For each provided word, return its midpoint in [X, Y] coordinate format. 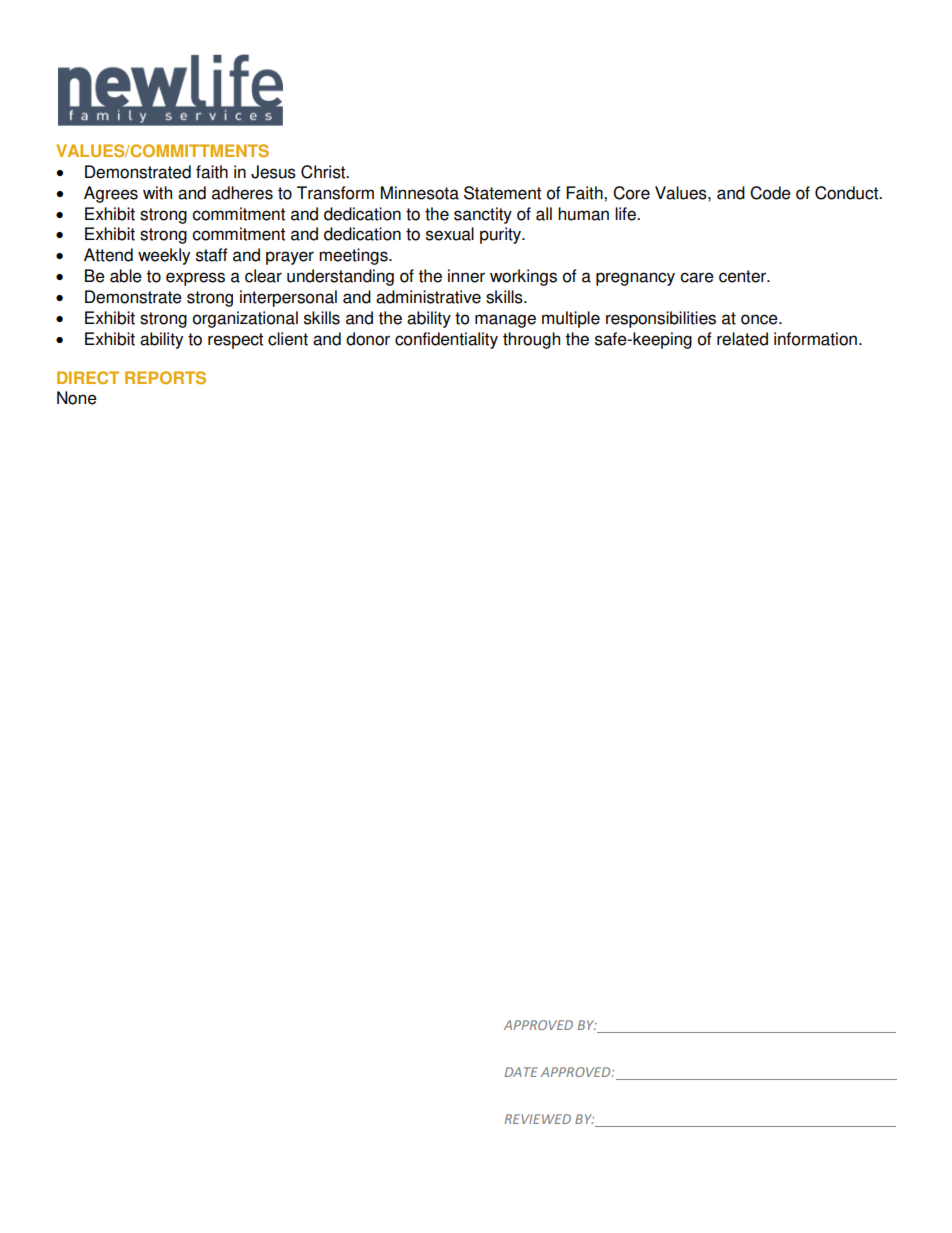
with [157, 193]
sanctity [483, 215]
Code [770, 193]
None [77, 398]
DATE [521, 1072]
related [742, 339]
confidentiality [446, 340]
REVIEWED [538, 1119]
